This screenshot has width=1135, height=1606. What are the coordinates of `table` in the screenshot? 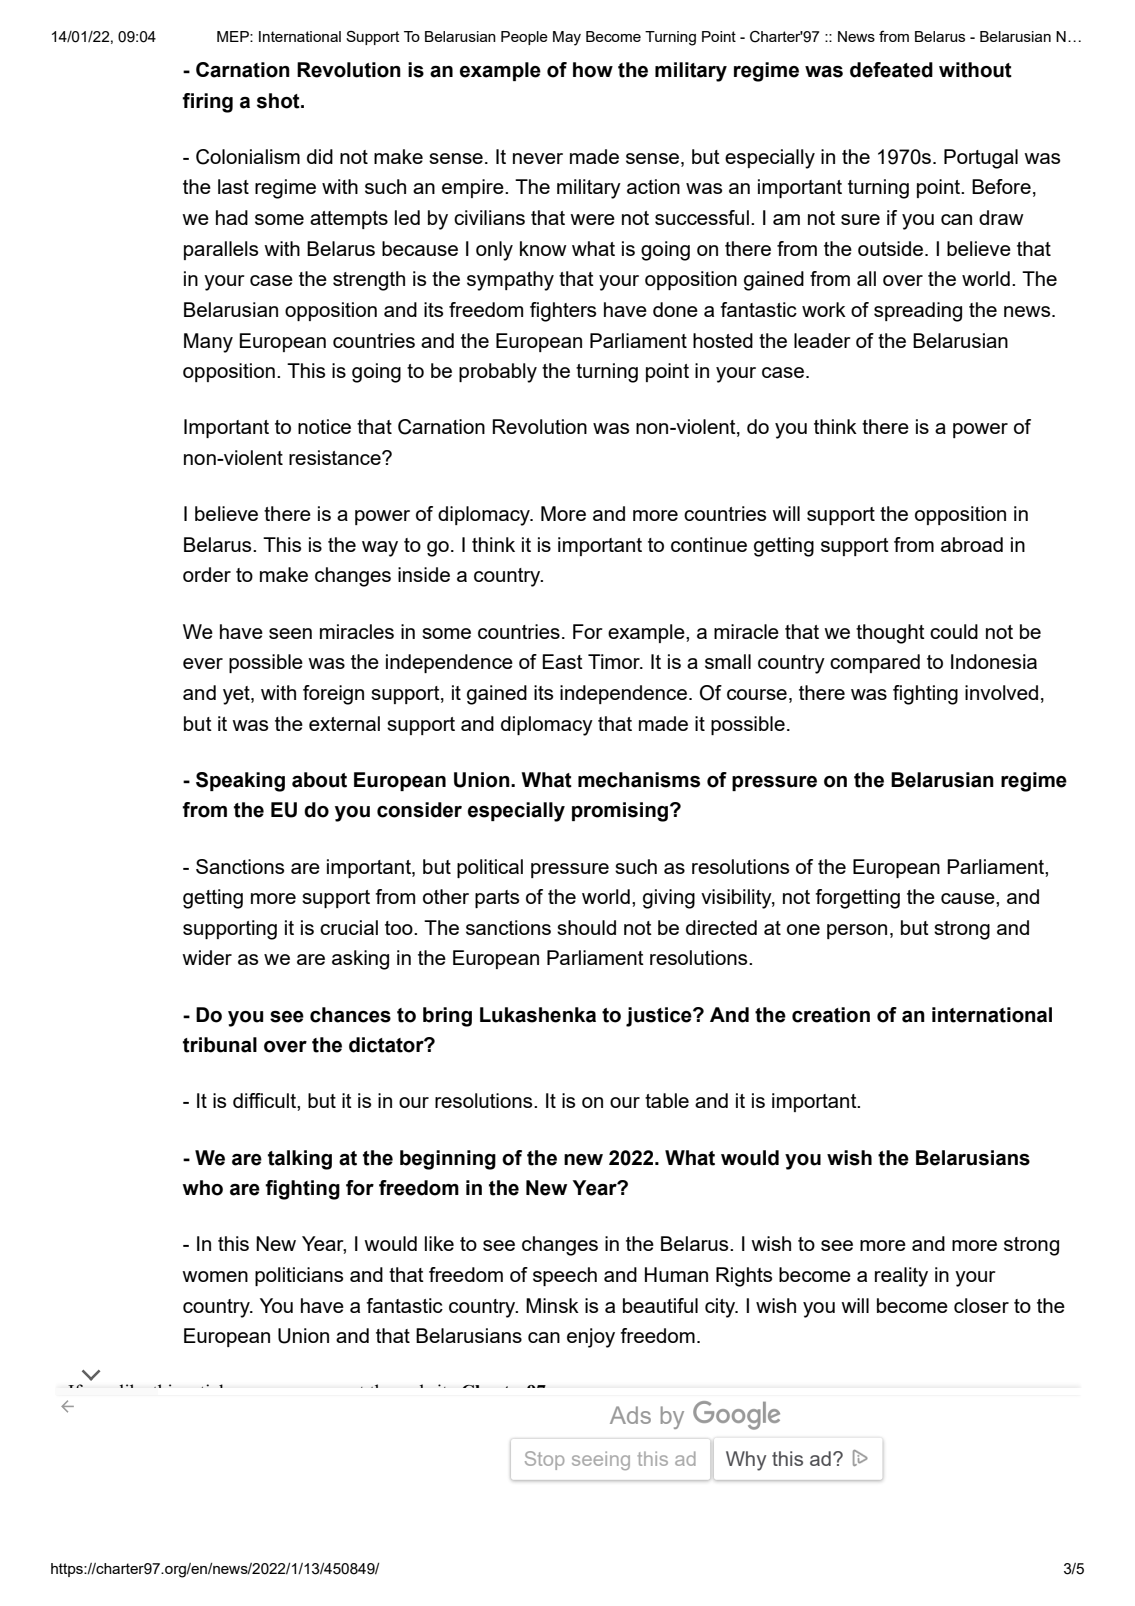 It's located at (667, 1100).
